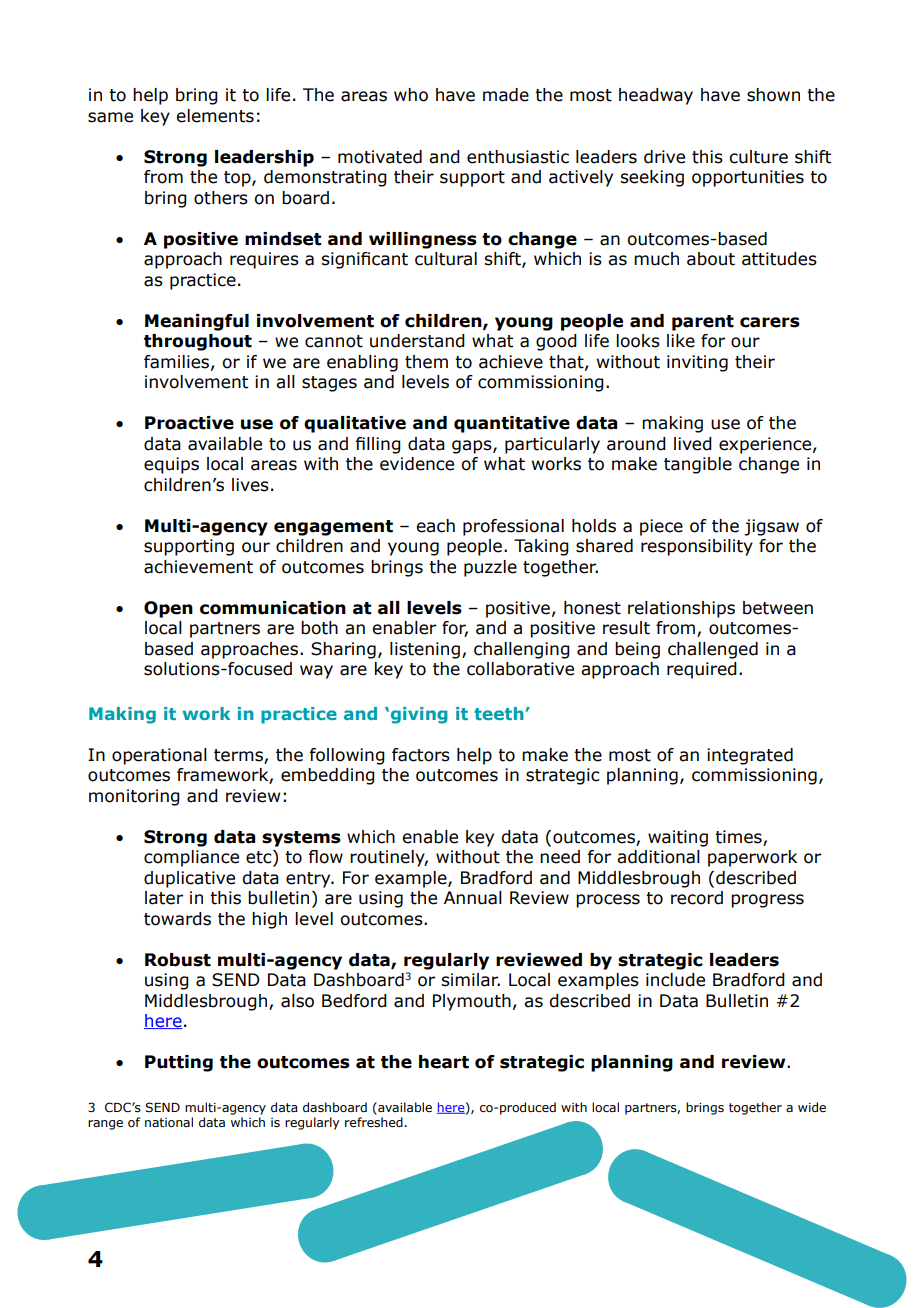 The height and width of the screenshot is (1308, 924). What do you see at coordinates (758, 157) in the screenshot?
I see `culture` at bounding box center [758, 157].
